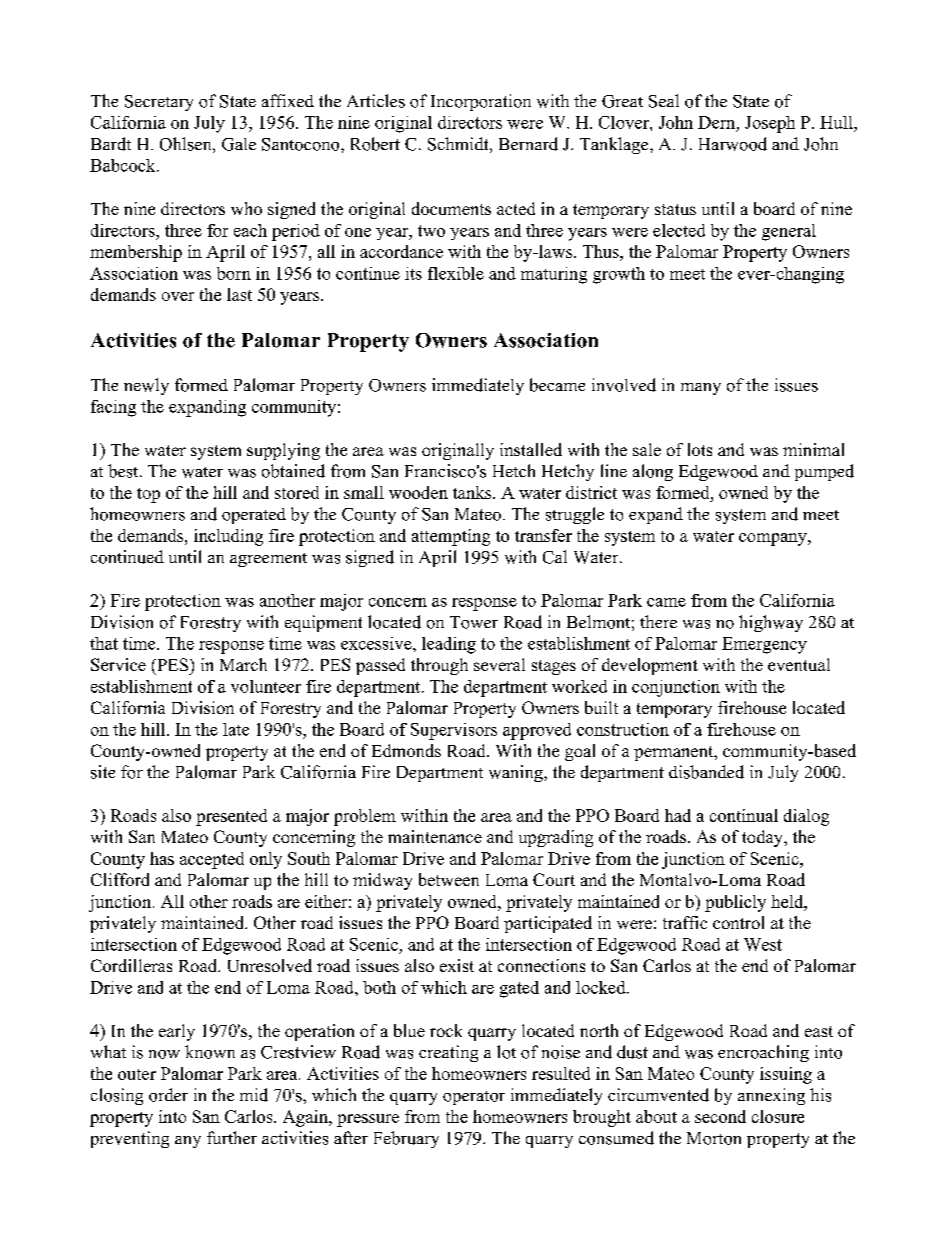  What do you see at coordinates (474, 1098) in the screenshot?
I see `operator` at bounding box center [474, 1098].
